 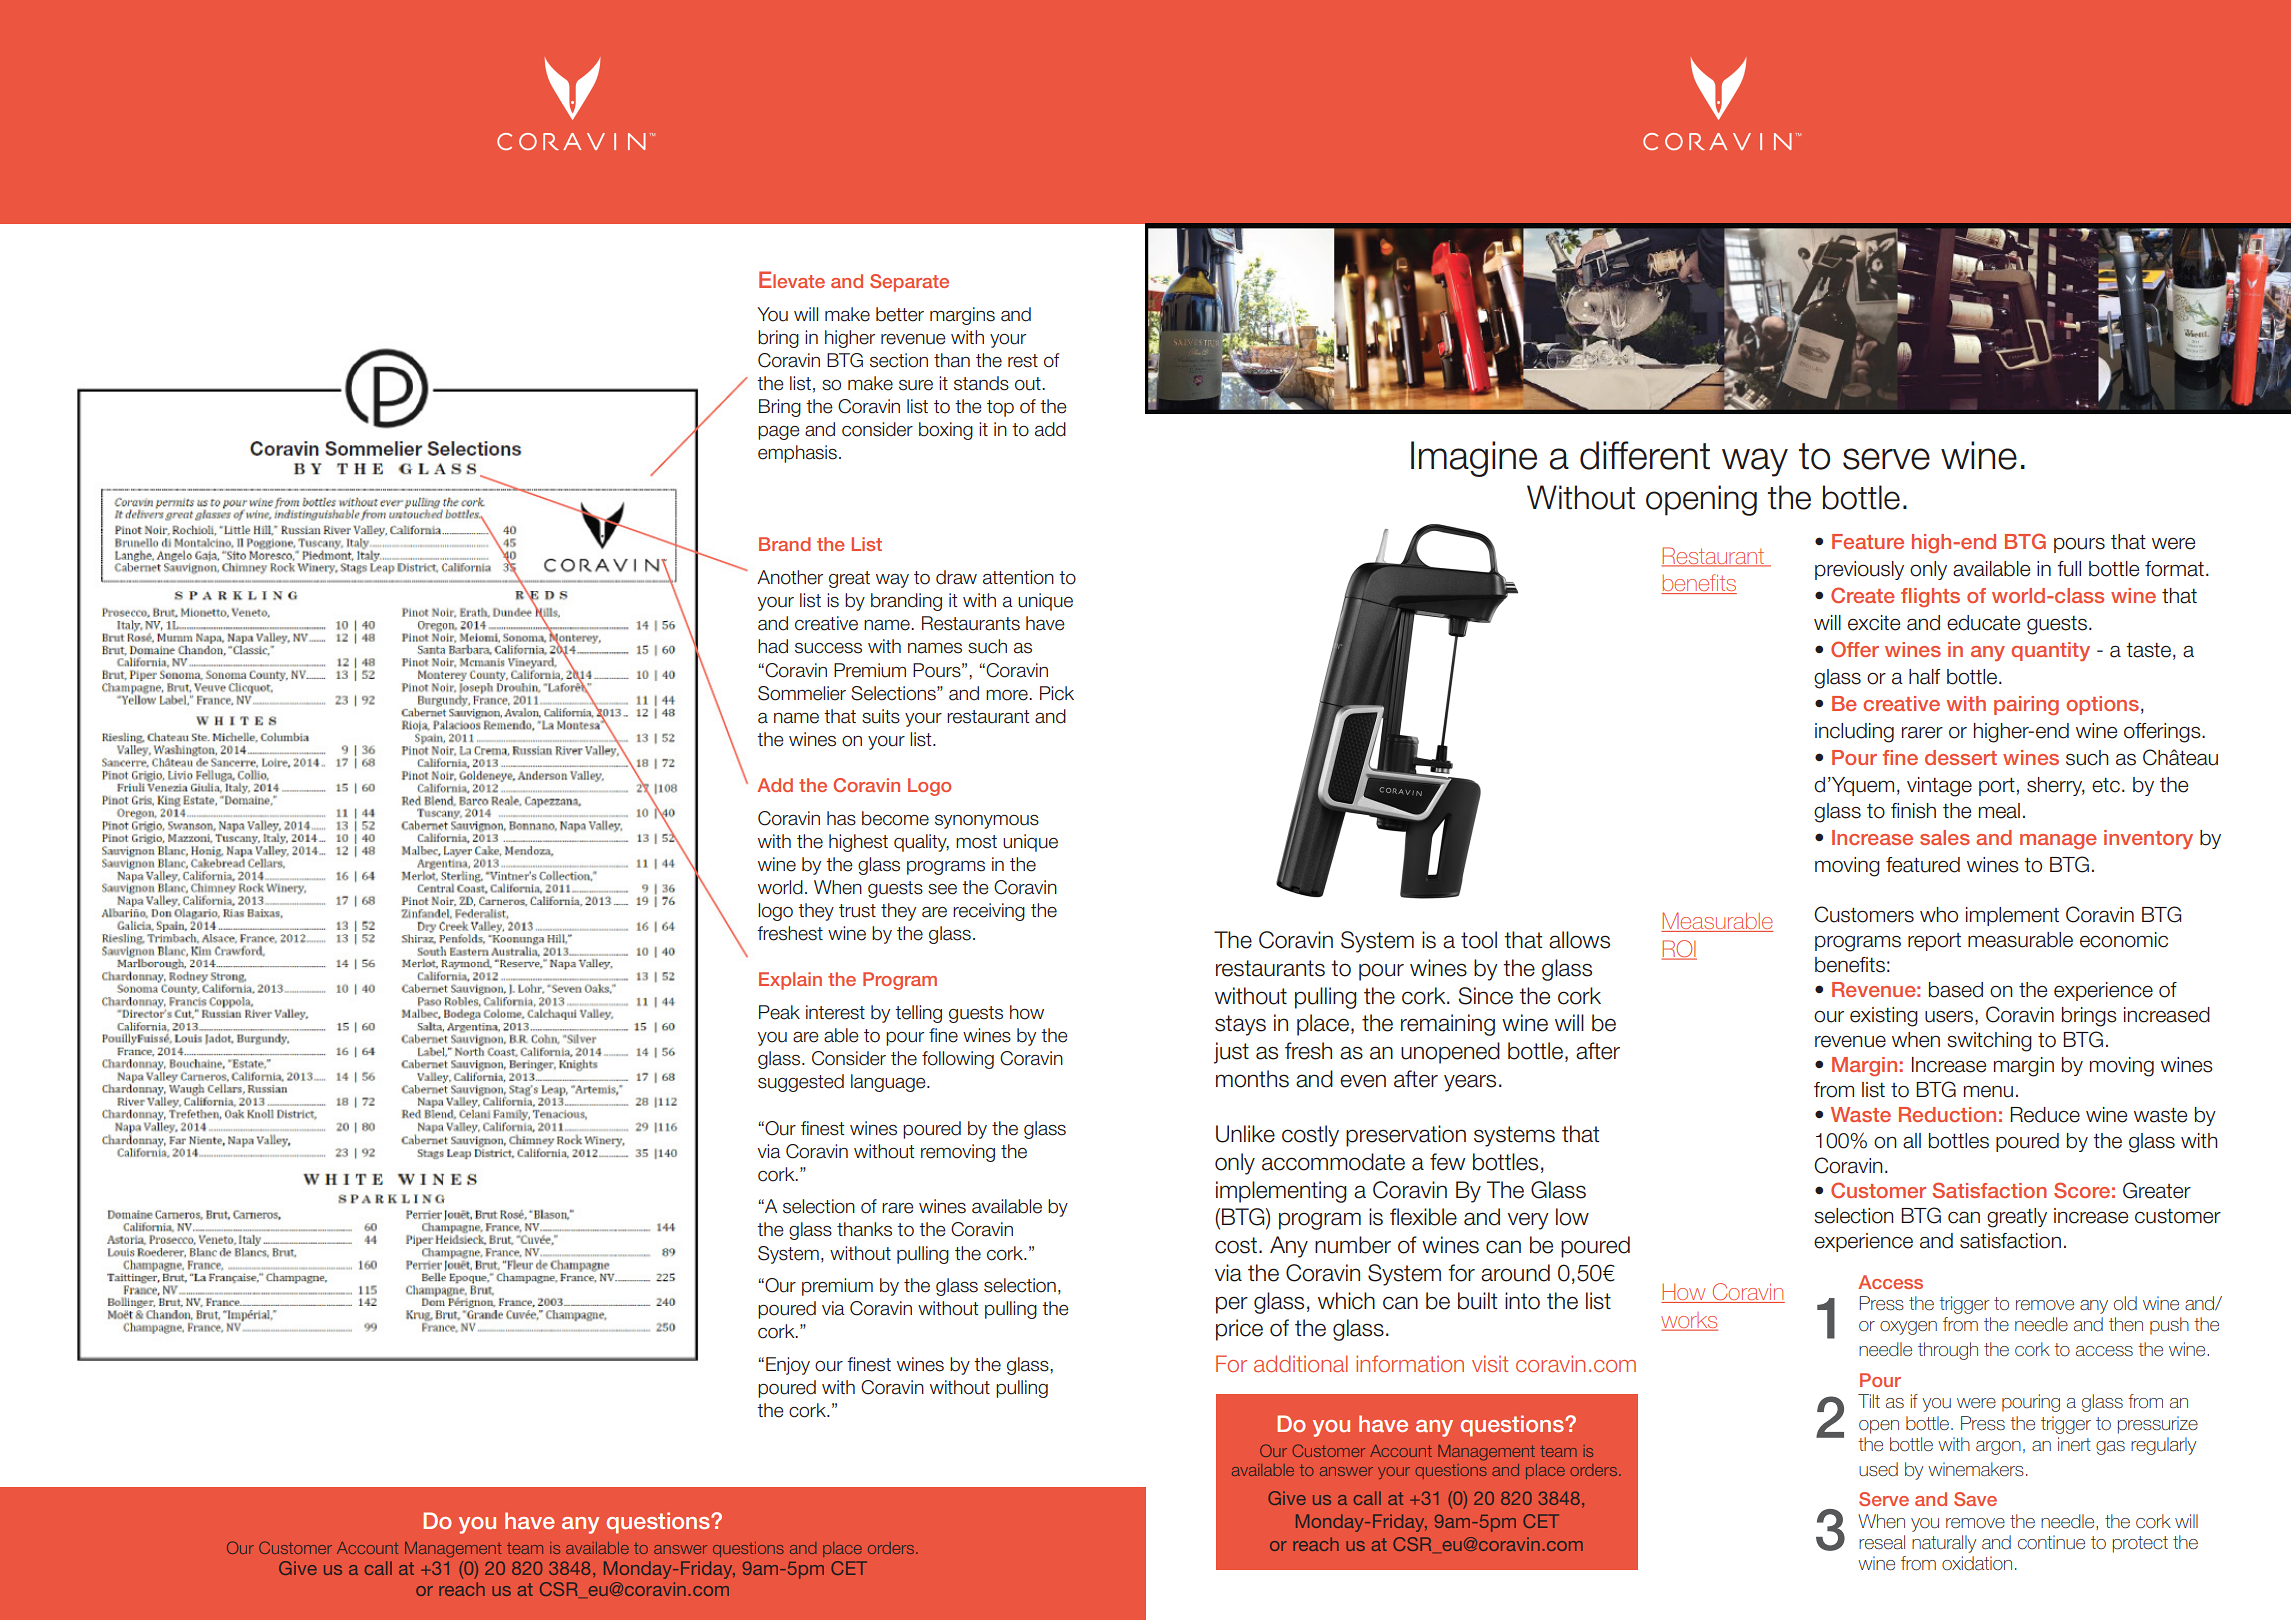 What do you see at coordinates (900, 314) in the page?
I see `better` at bounding box center [900, 314].
